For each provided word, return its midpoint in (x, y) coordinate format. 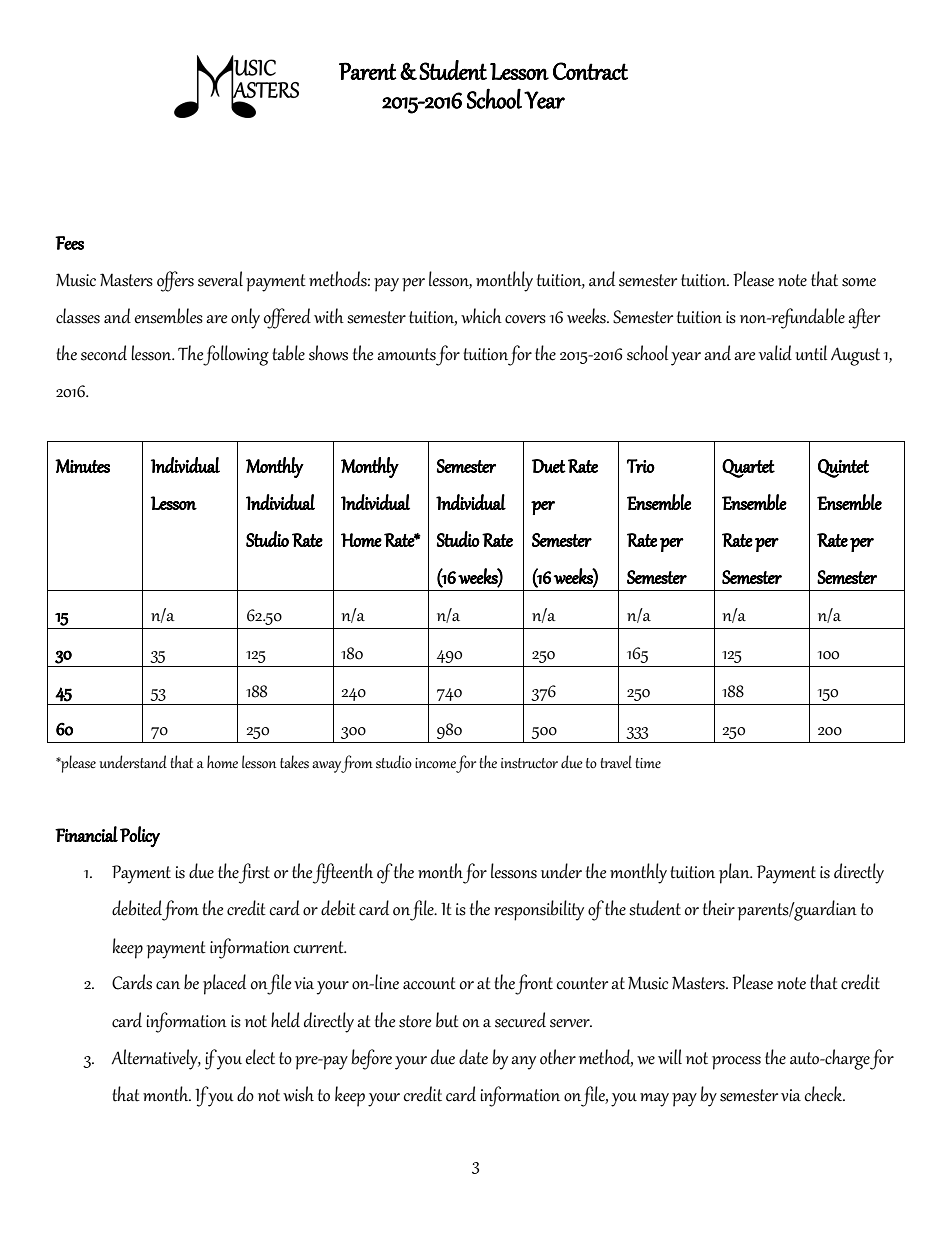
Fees (69, 243)
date (473, 1057)
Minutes (82, 466)
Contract (590, 71)
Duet (549, 466)
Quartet (748, 468)
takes (294, 762)
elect (260, 1057)
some (859, 282)
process (736, 1063)
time (648, 763)
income (435, 763)
